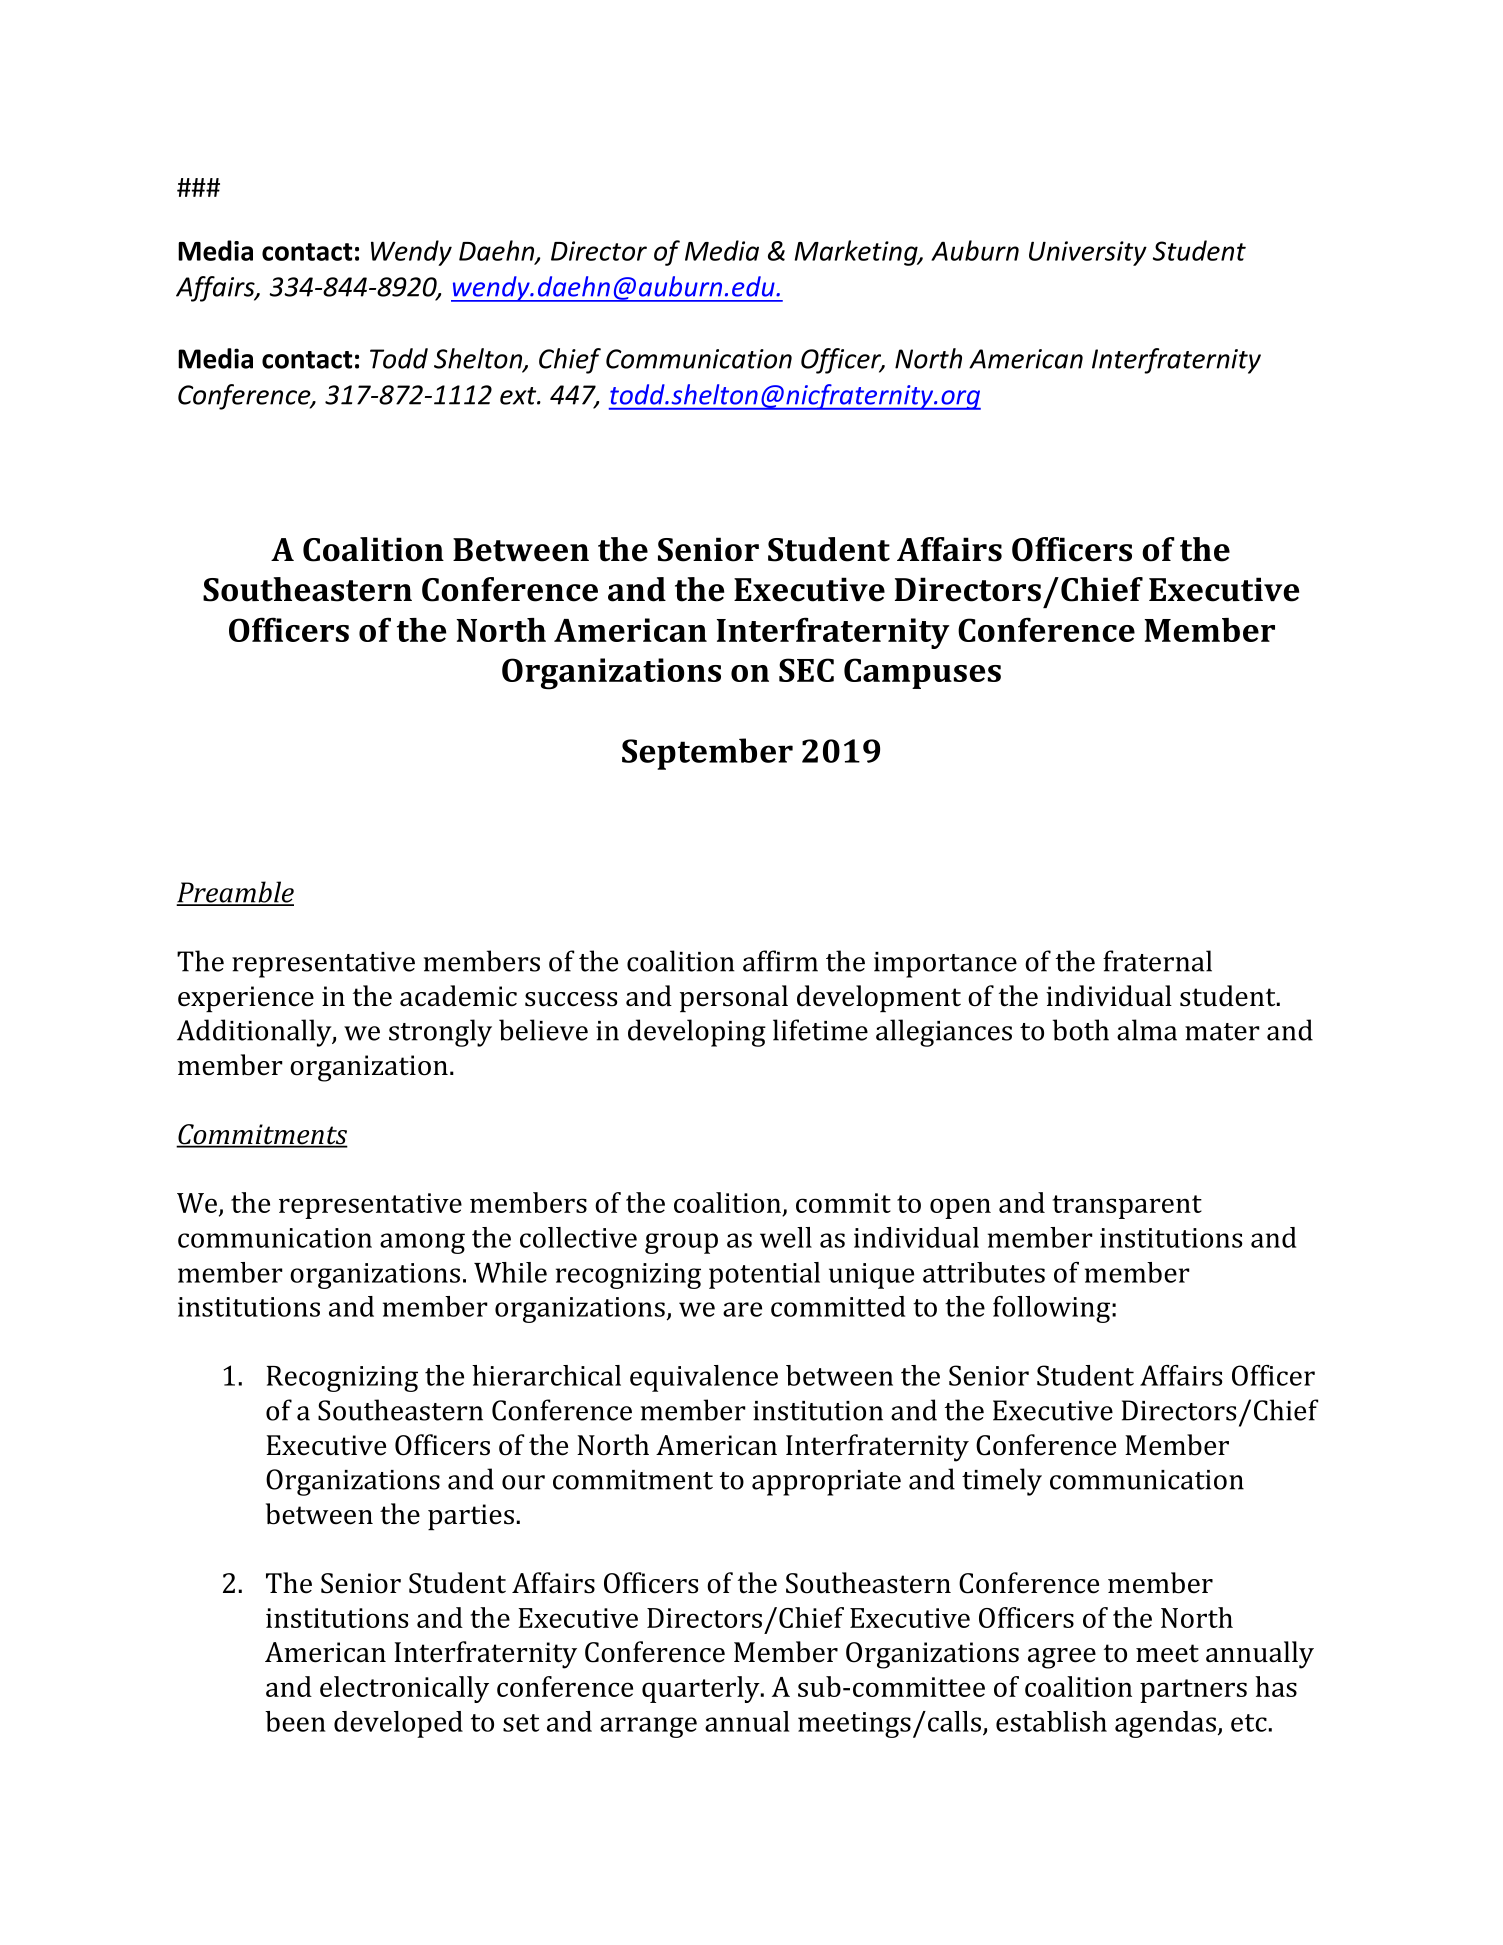 This page has width=1503, height=1945. What do you see at coordinates (1147, 1030) in the page?
I see `alma` at bounding box center [1147, 1030].
